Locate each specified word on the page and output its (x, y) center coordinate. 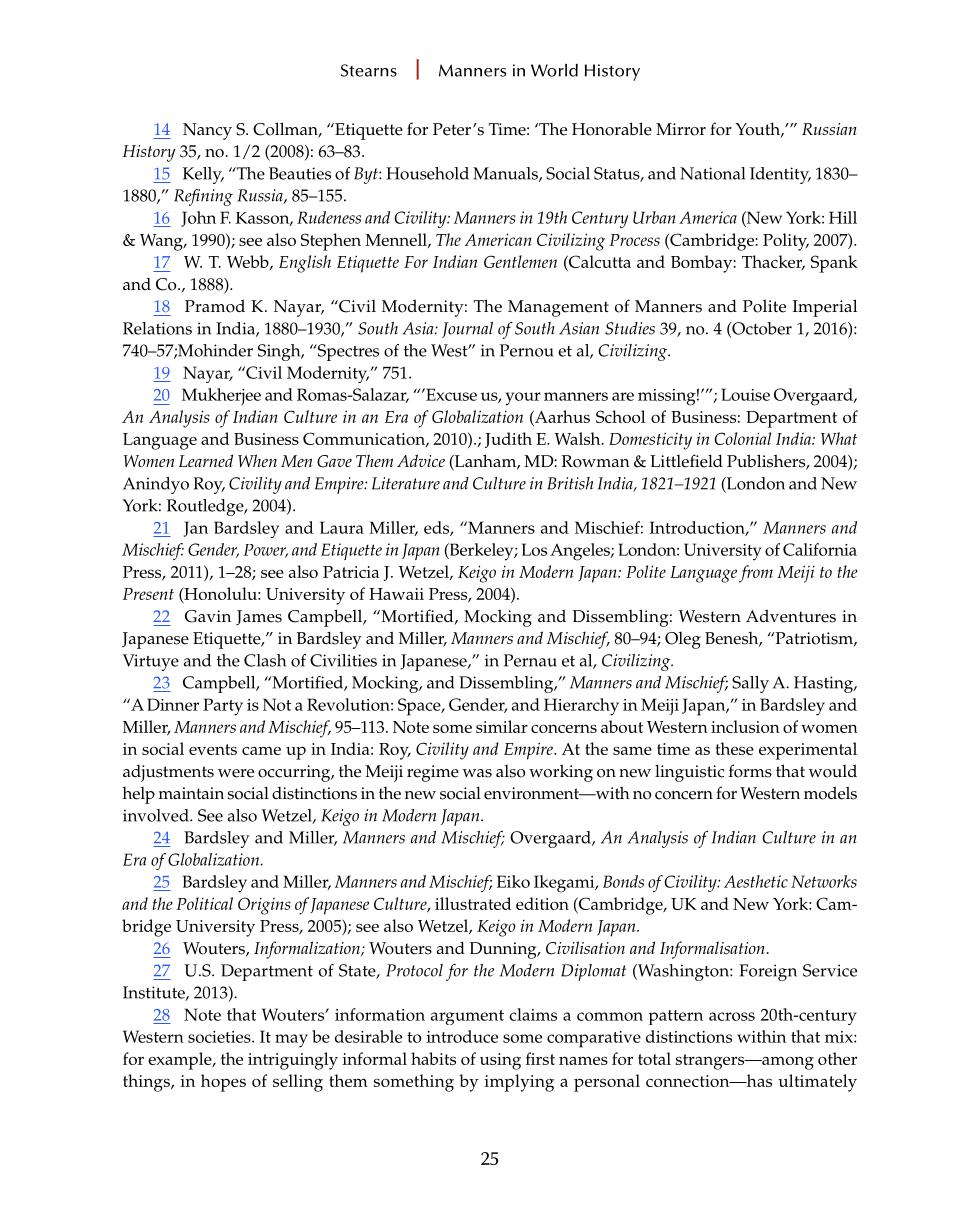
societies (220, 1037)
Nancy (207, 131)
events (213, 749)
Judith (508, 440)
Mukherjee (221, 396)
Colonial (742, 438)
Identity (780, 175)
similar (502, 726)
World (554, 70)
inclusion (745, 726)
